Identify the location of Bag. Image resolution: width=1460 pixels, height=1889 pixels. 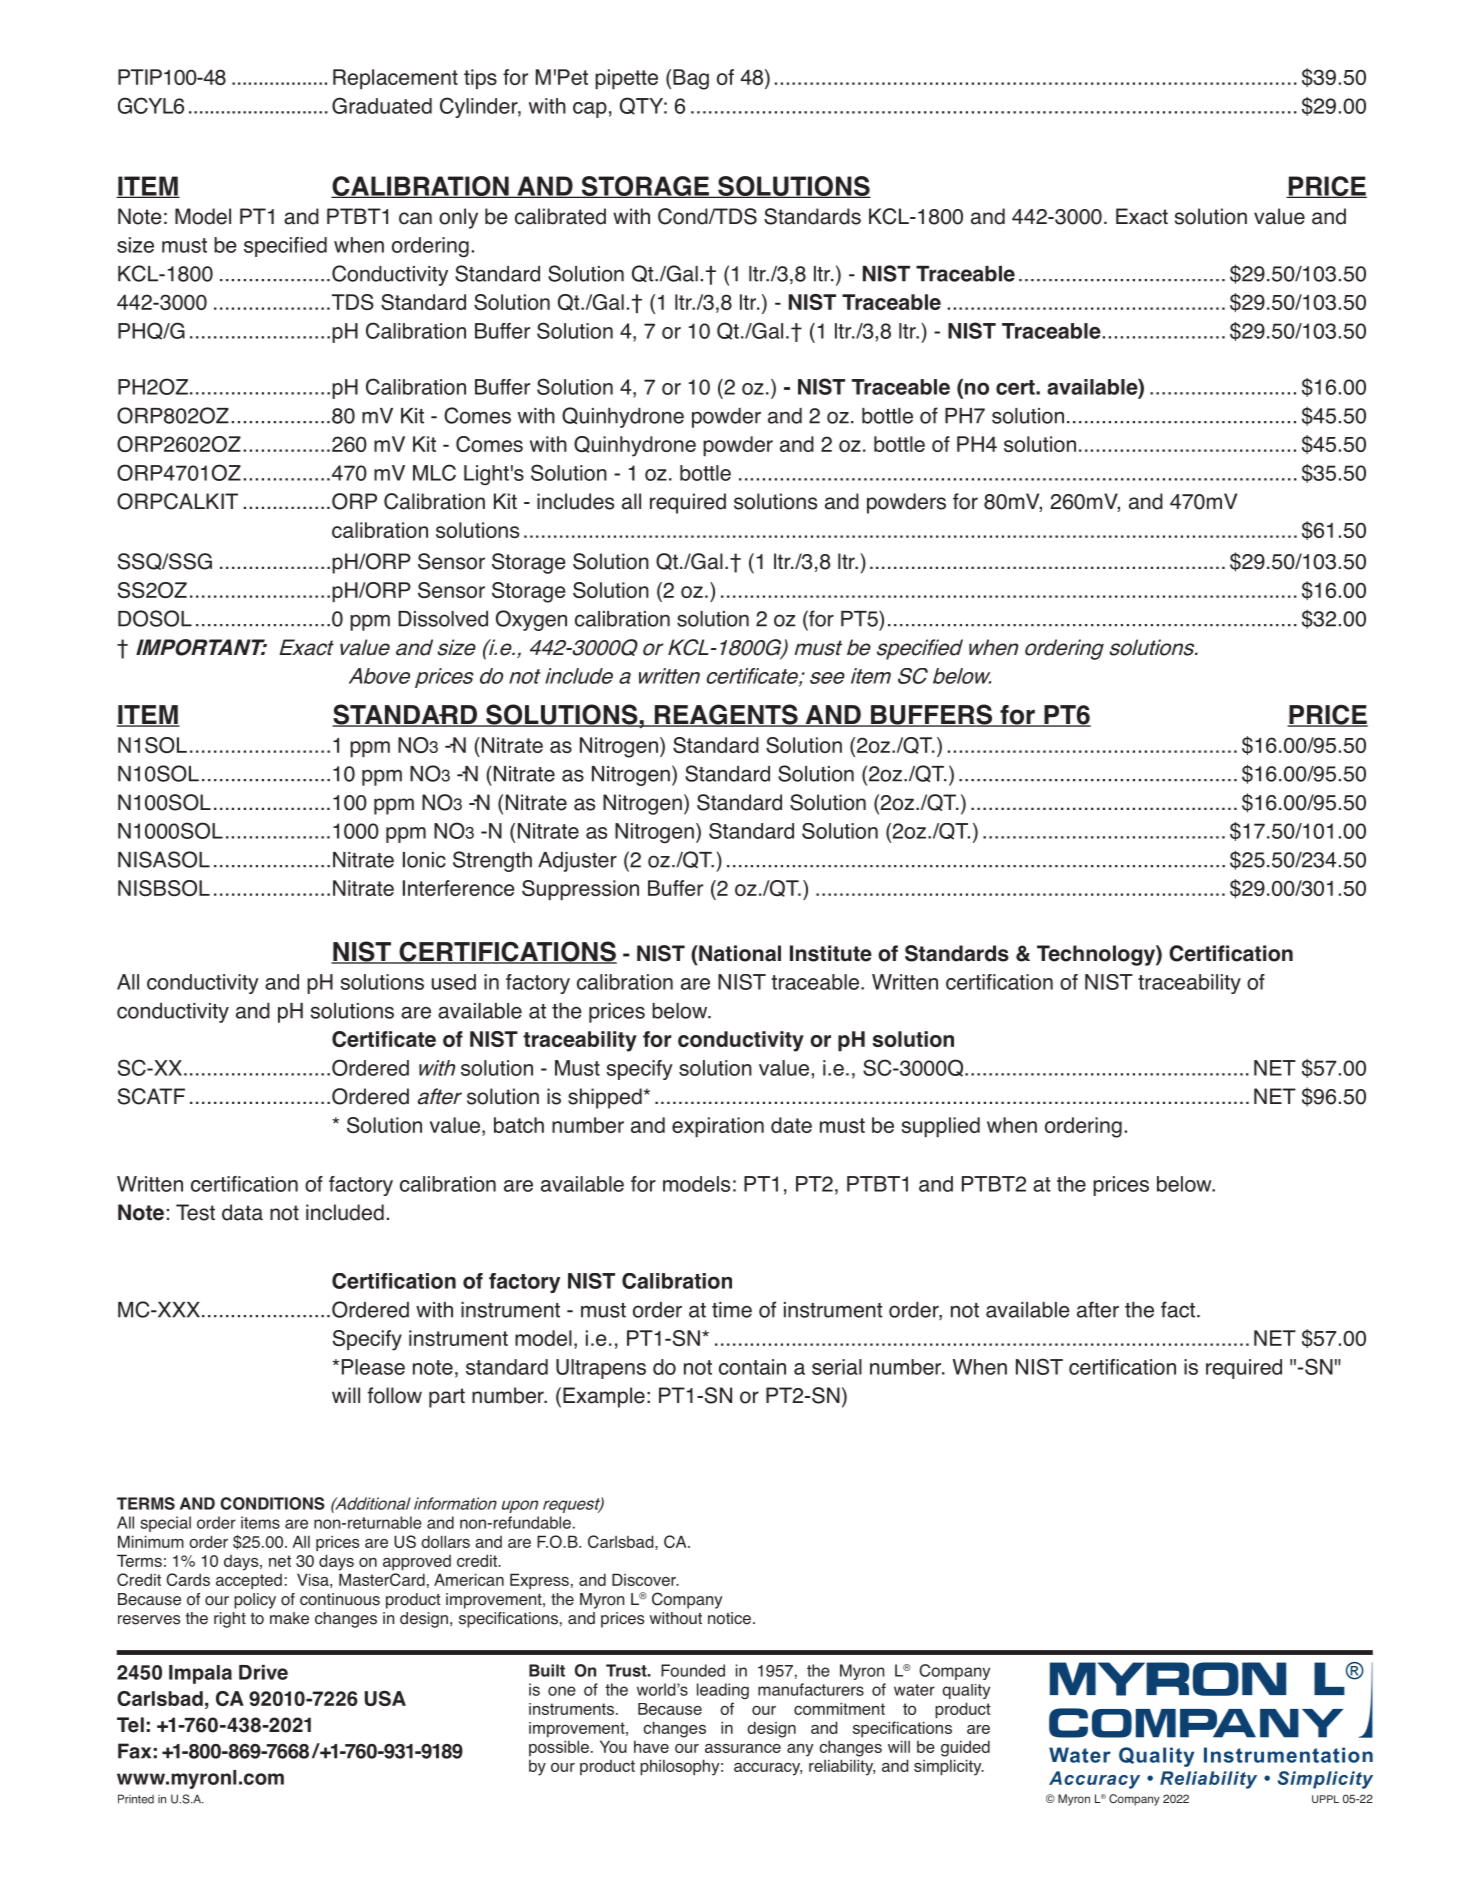
(691, 79).
